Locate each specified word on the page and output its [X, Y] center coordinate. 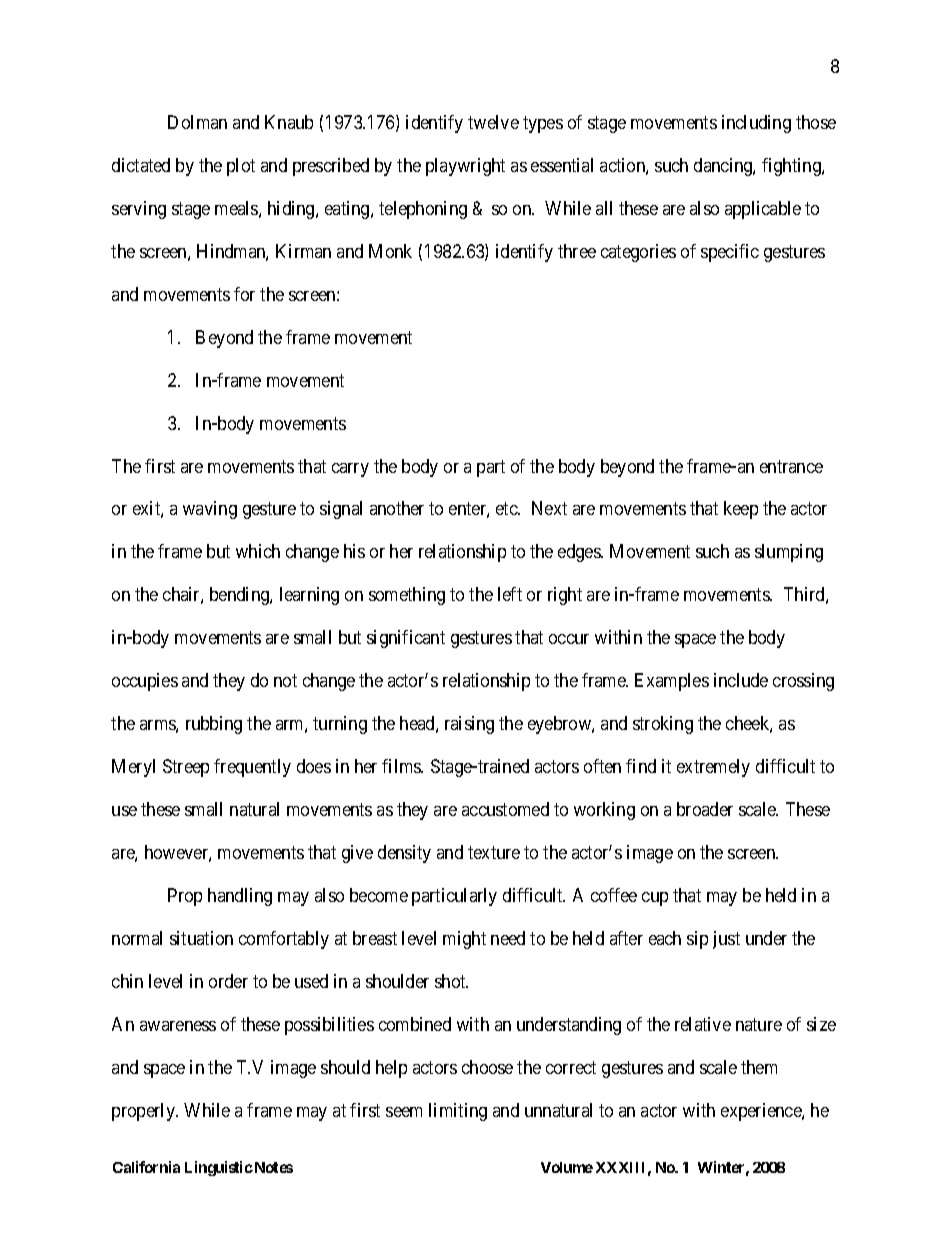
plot [241, 167]
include [741, 680]
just [726, 940]
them [759, 1067]
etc [507, 509]
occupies [145, 682]
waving [210, 510]
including [756, 124]
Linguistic [219, 1168]
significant [406, 639]
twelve [493, 122]
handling [240, 897]
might [464, 940]
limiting [458, 1112]
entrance [791, 466]
